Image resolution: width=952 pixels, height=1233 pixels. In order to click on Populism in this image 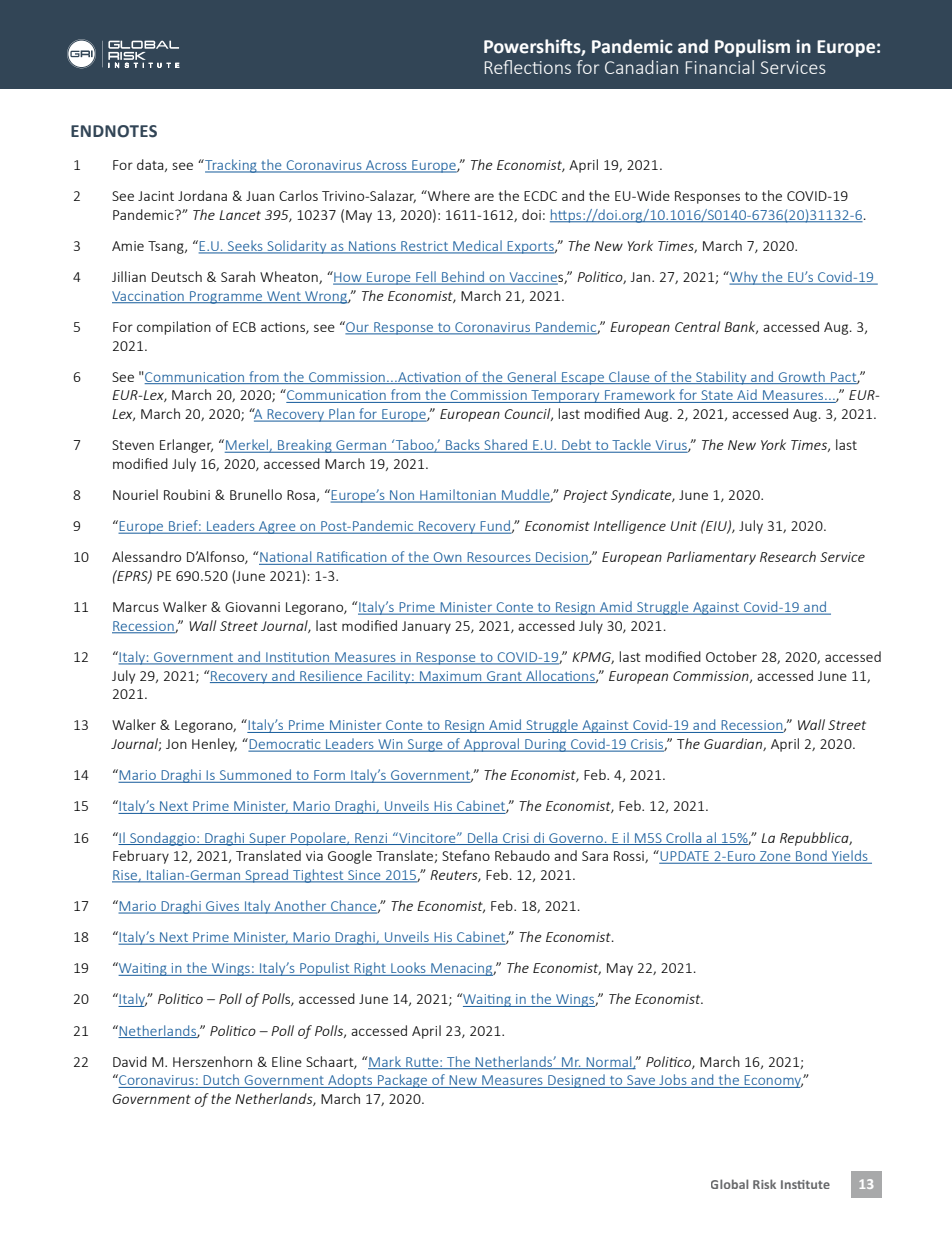, I will do `click(752, 48)`.
